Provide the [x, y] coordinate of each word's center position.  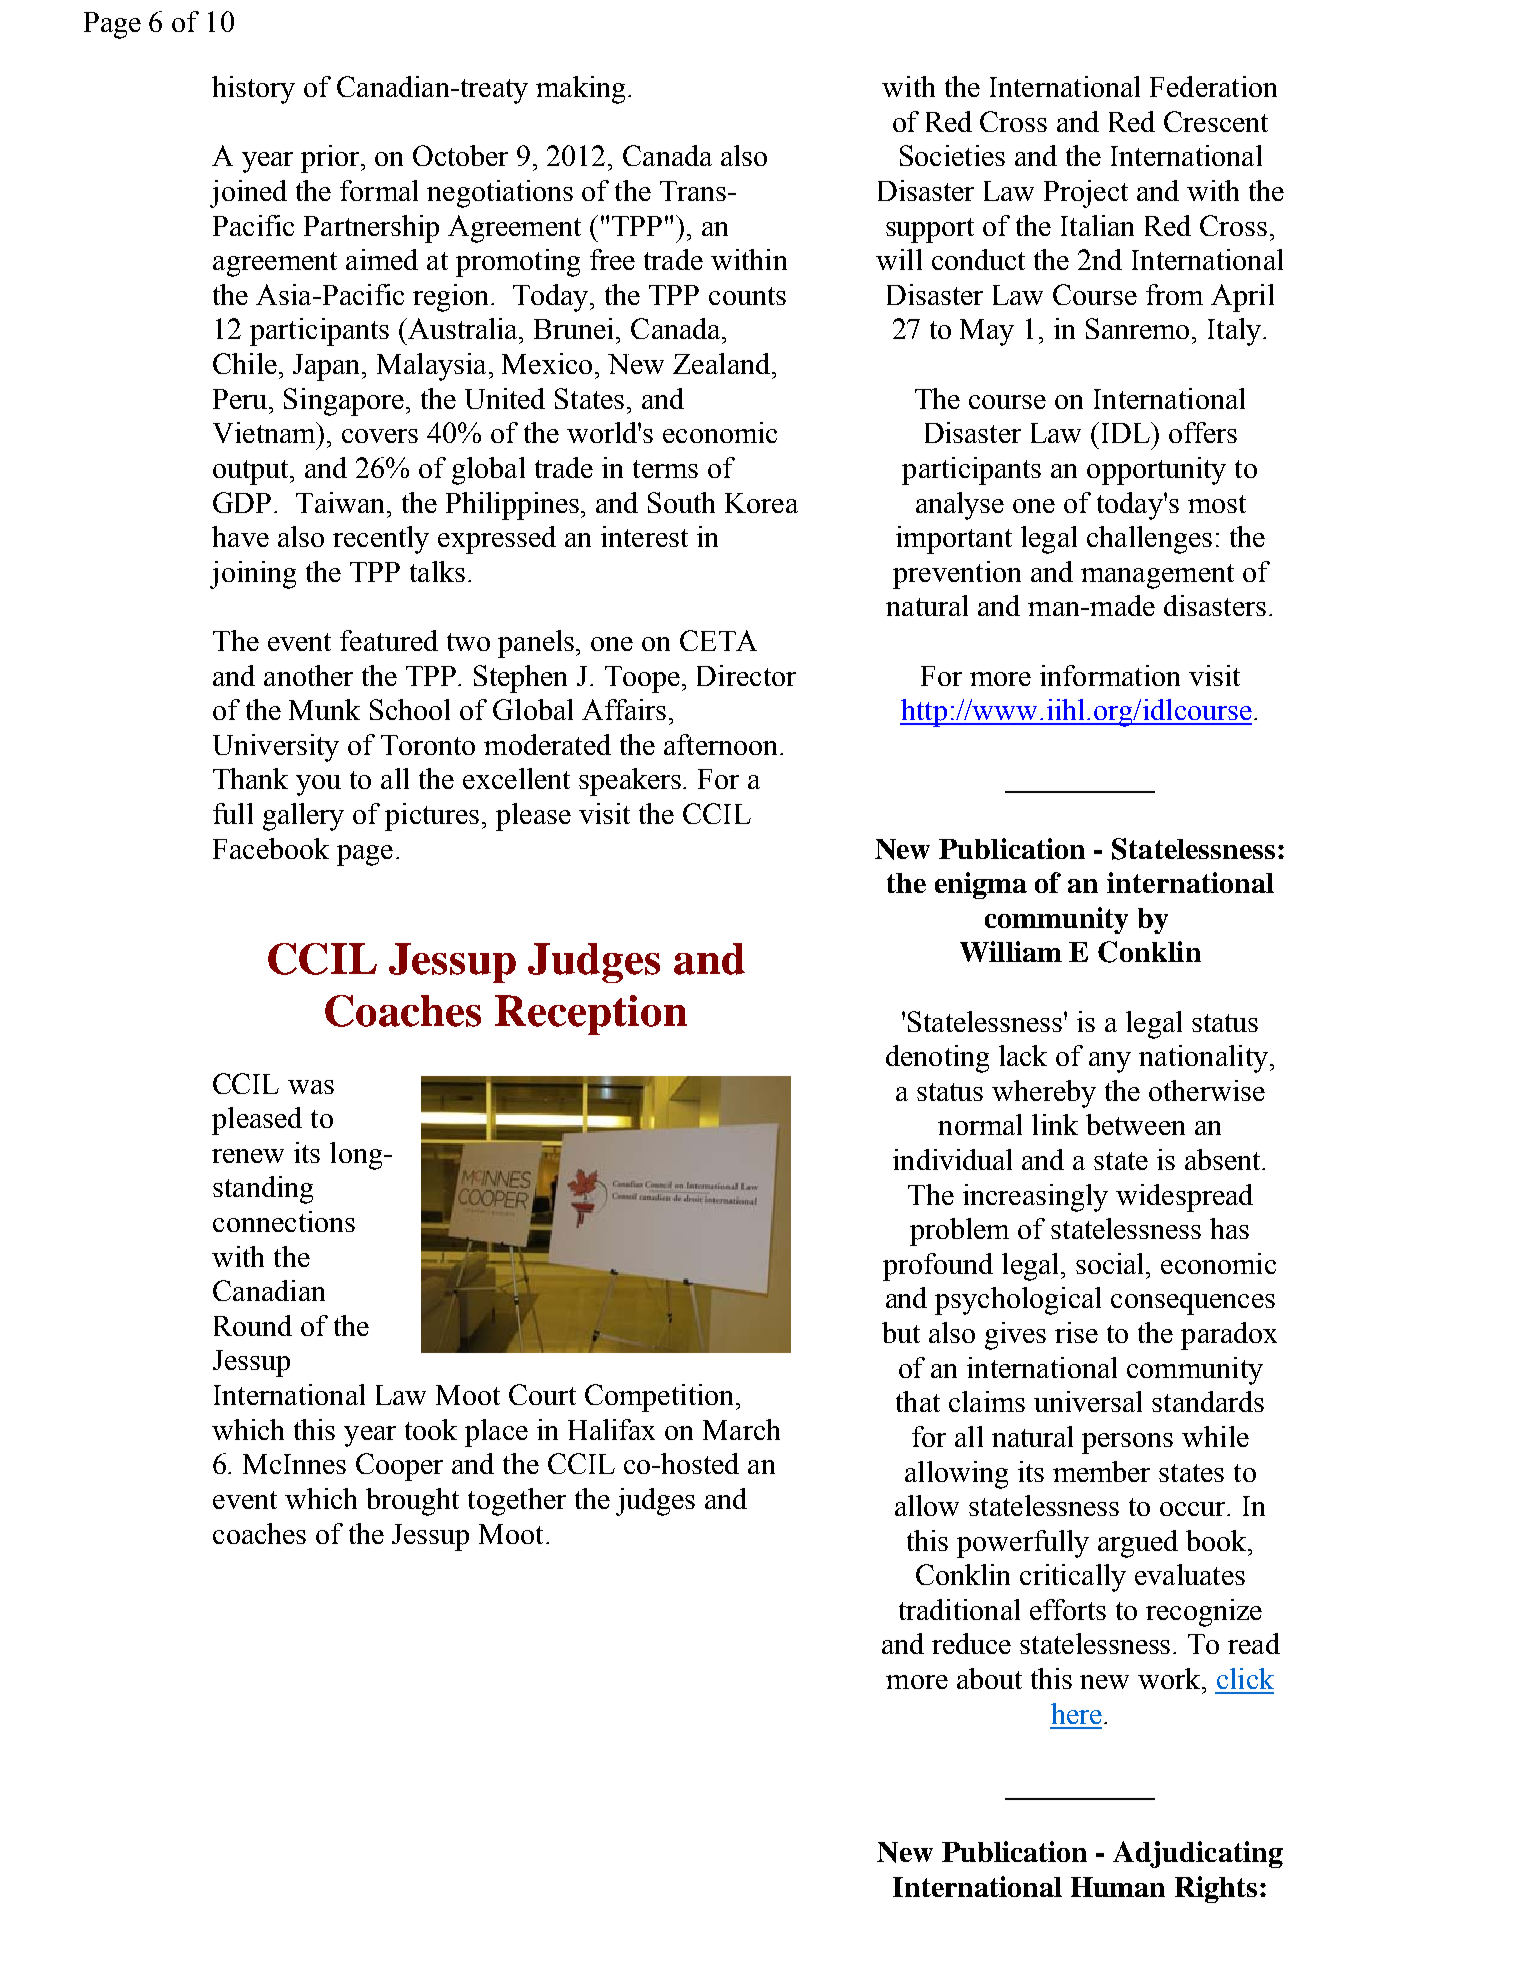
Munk [324, 709]
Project [1086, 194]
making [580, 90]
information [1110, 675]
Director [746, 675]
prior [331, 159]
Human [1118, 1887]
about [989, 1678]
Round [253, 1325]
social [1111, 1263]
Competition [661, 1398]
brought [412, 1502]
